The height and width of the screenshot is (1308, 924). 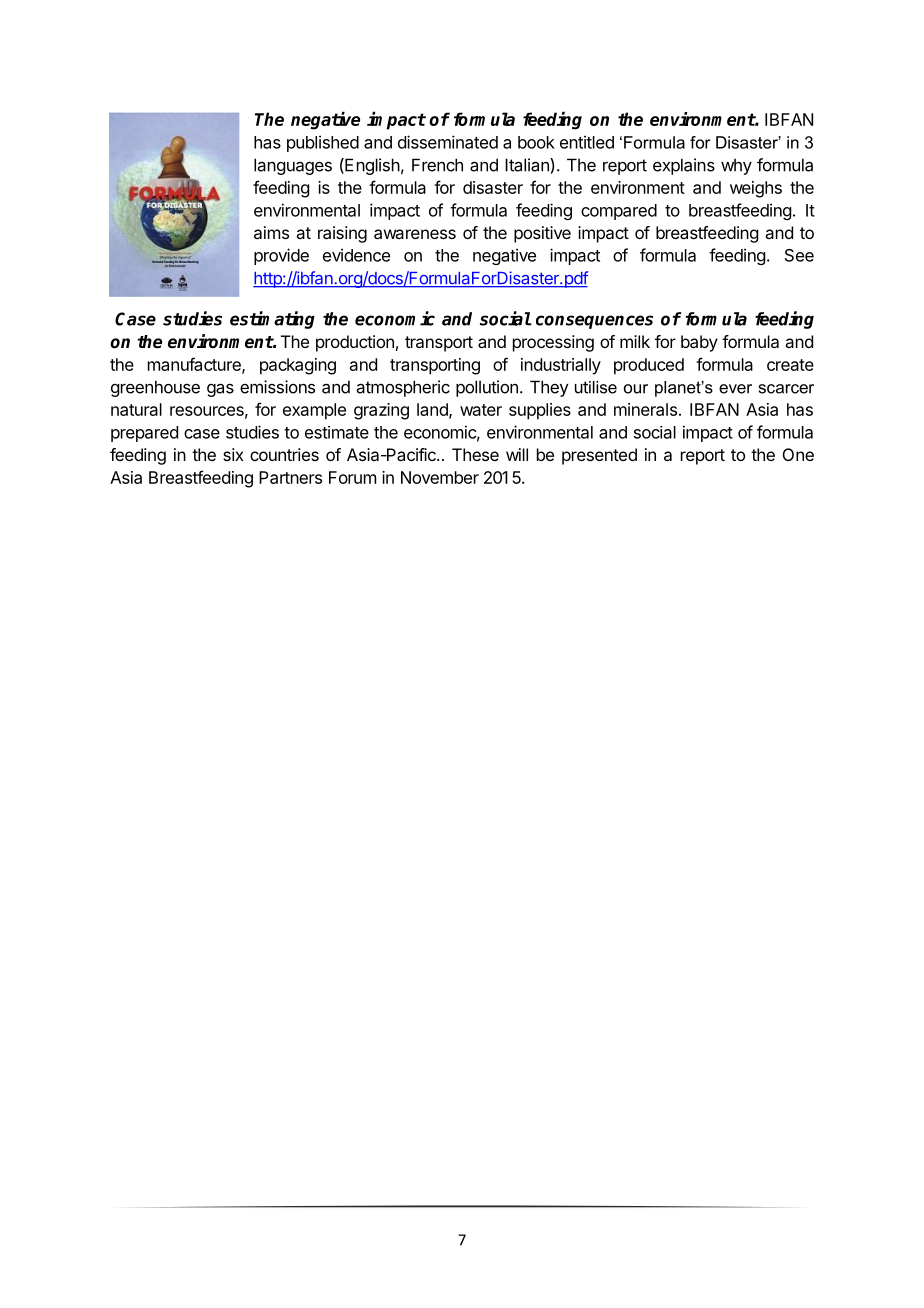 What do you see at coordinates (220, 390) in the screenshot?
I see `gas` at bounding box center [220, 390].
